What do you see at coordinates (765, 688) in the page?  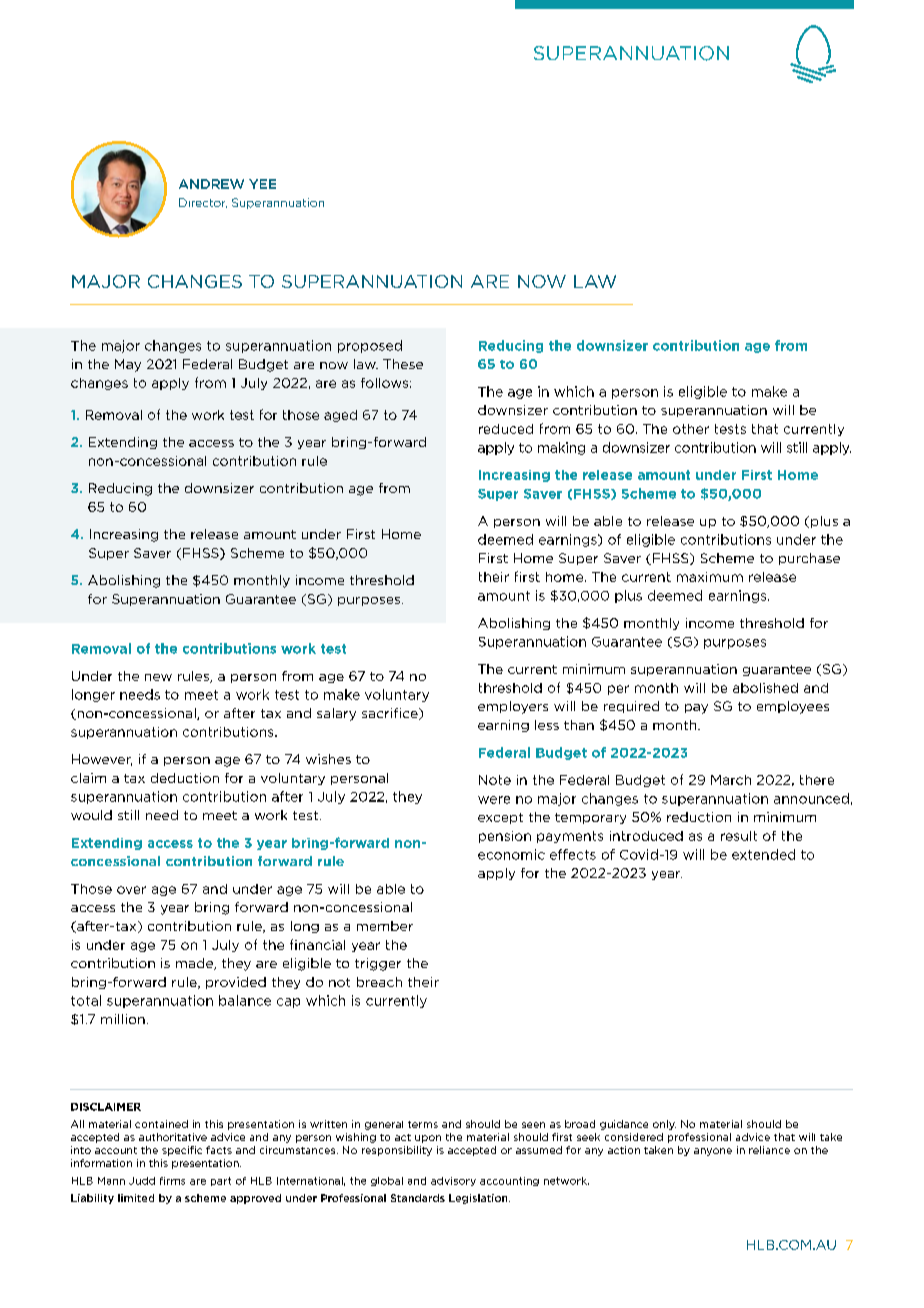 I see `abolished` at bounding box center [765, 688].
